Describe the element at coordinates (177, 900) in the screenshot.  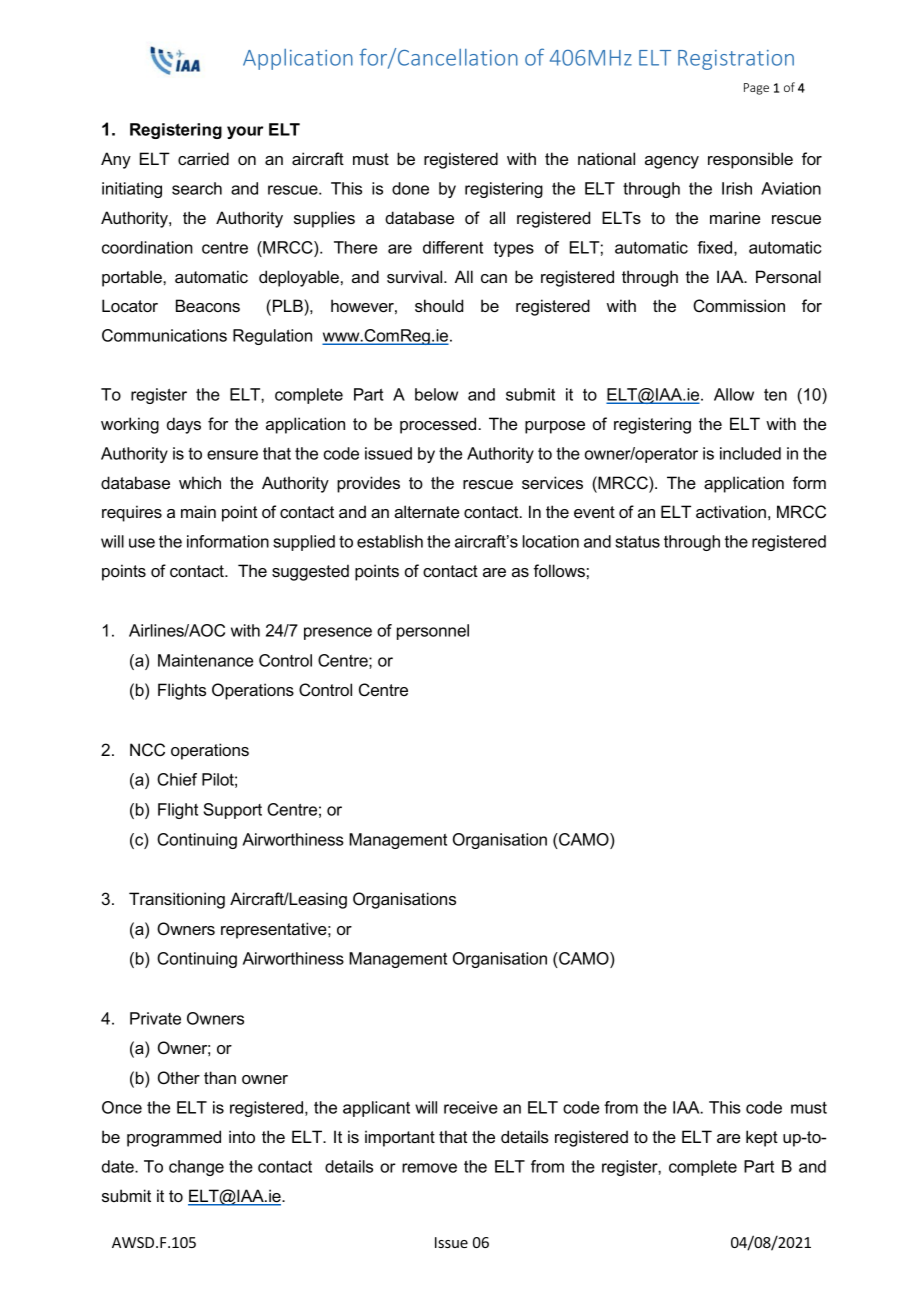
I see `Transitioning` at that location.
